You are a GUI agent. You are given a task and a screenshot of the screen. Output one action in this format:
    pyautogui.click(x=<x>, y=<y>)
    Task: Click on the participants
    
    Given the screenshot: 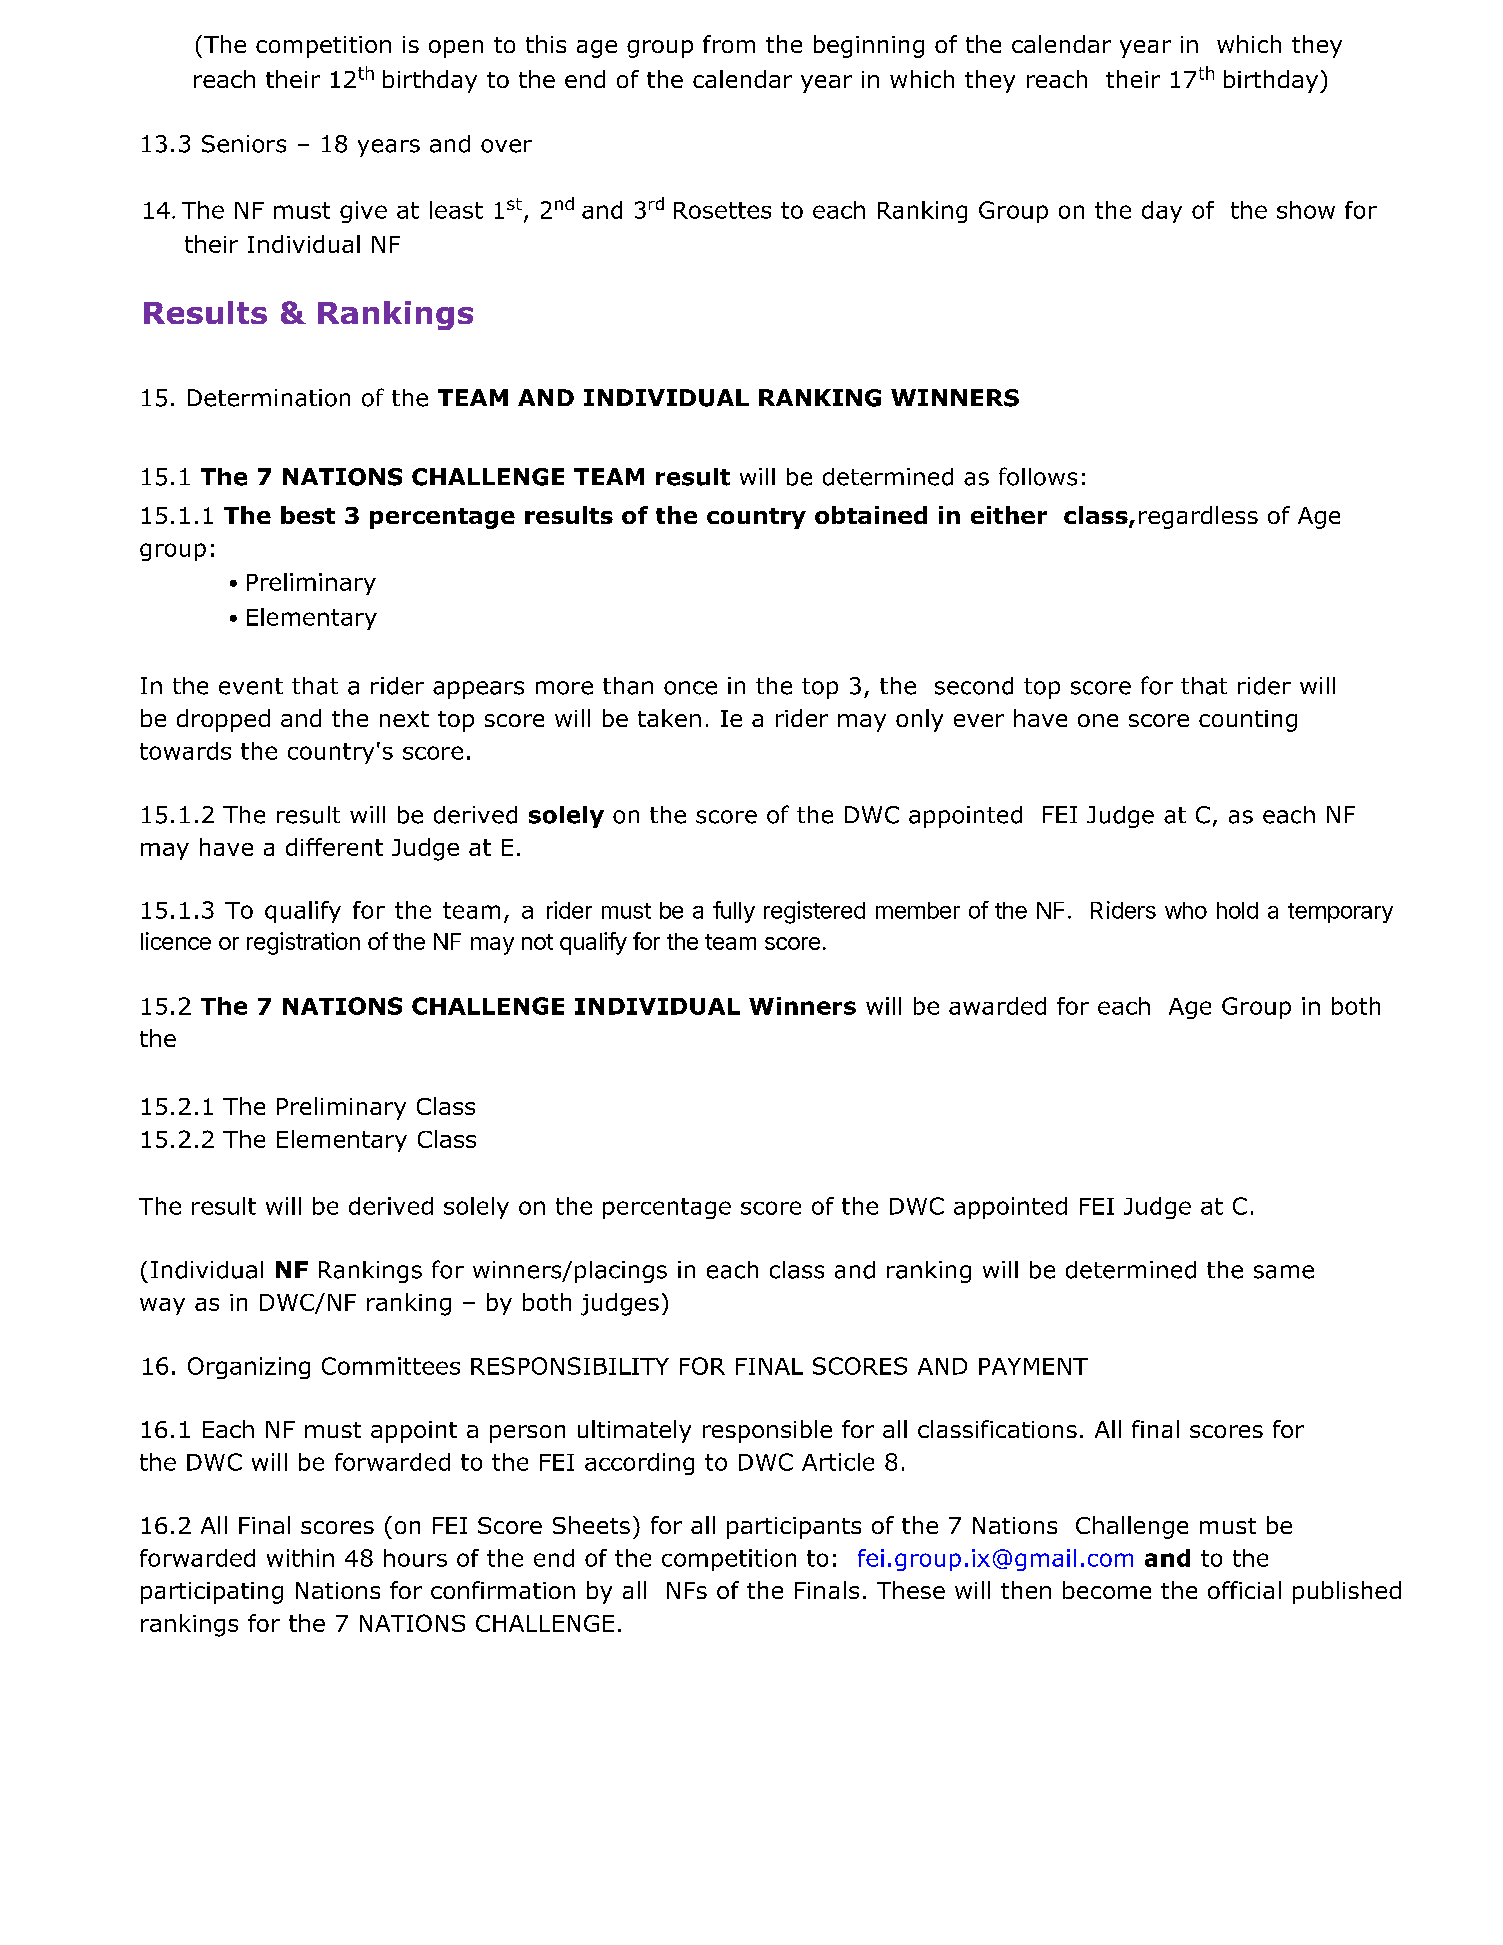 What is the action you would take?
    pyautogui.click(x=794, y=1528)
